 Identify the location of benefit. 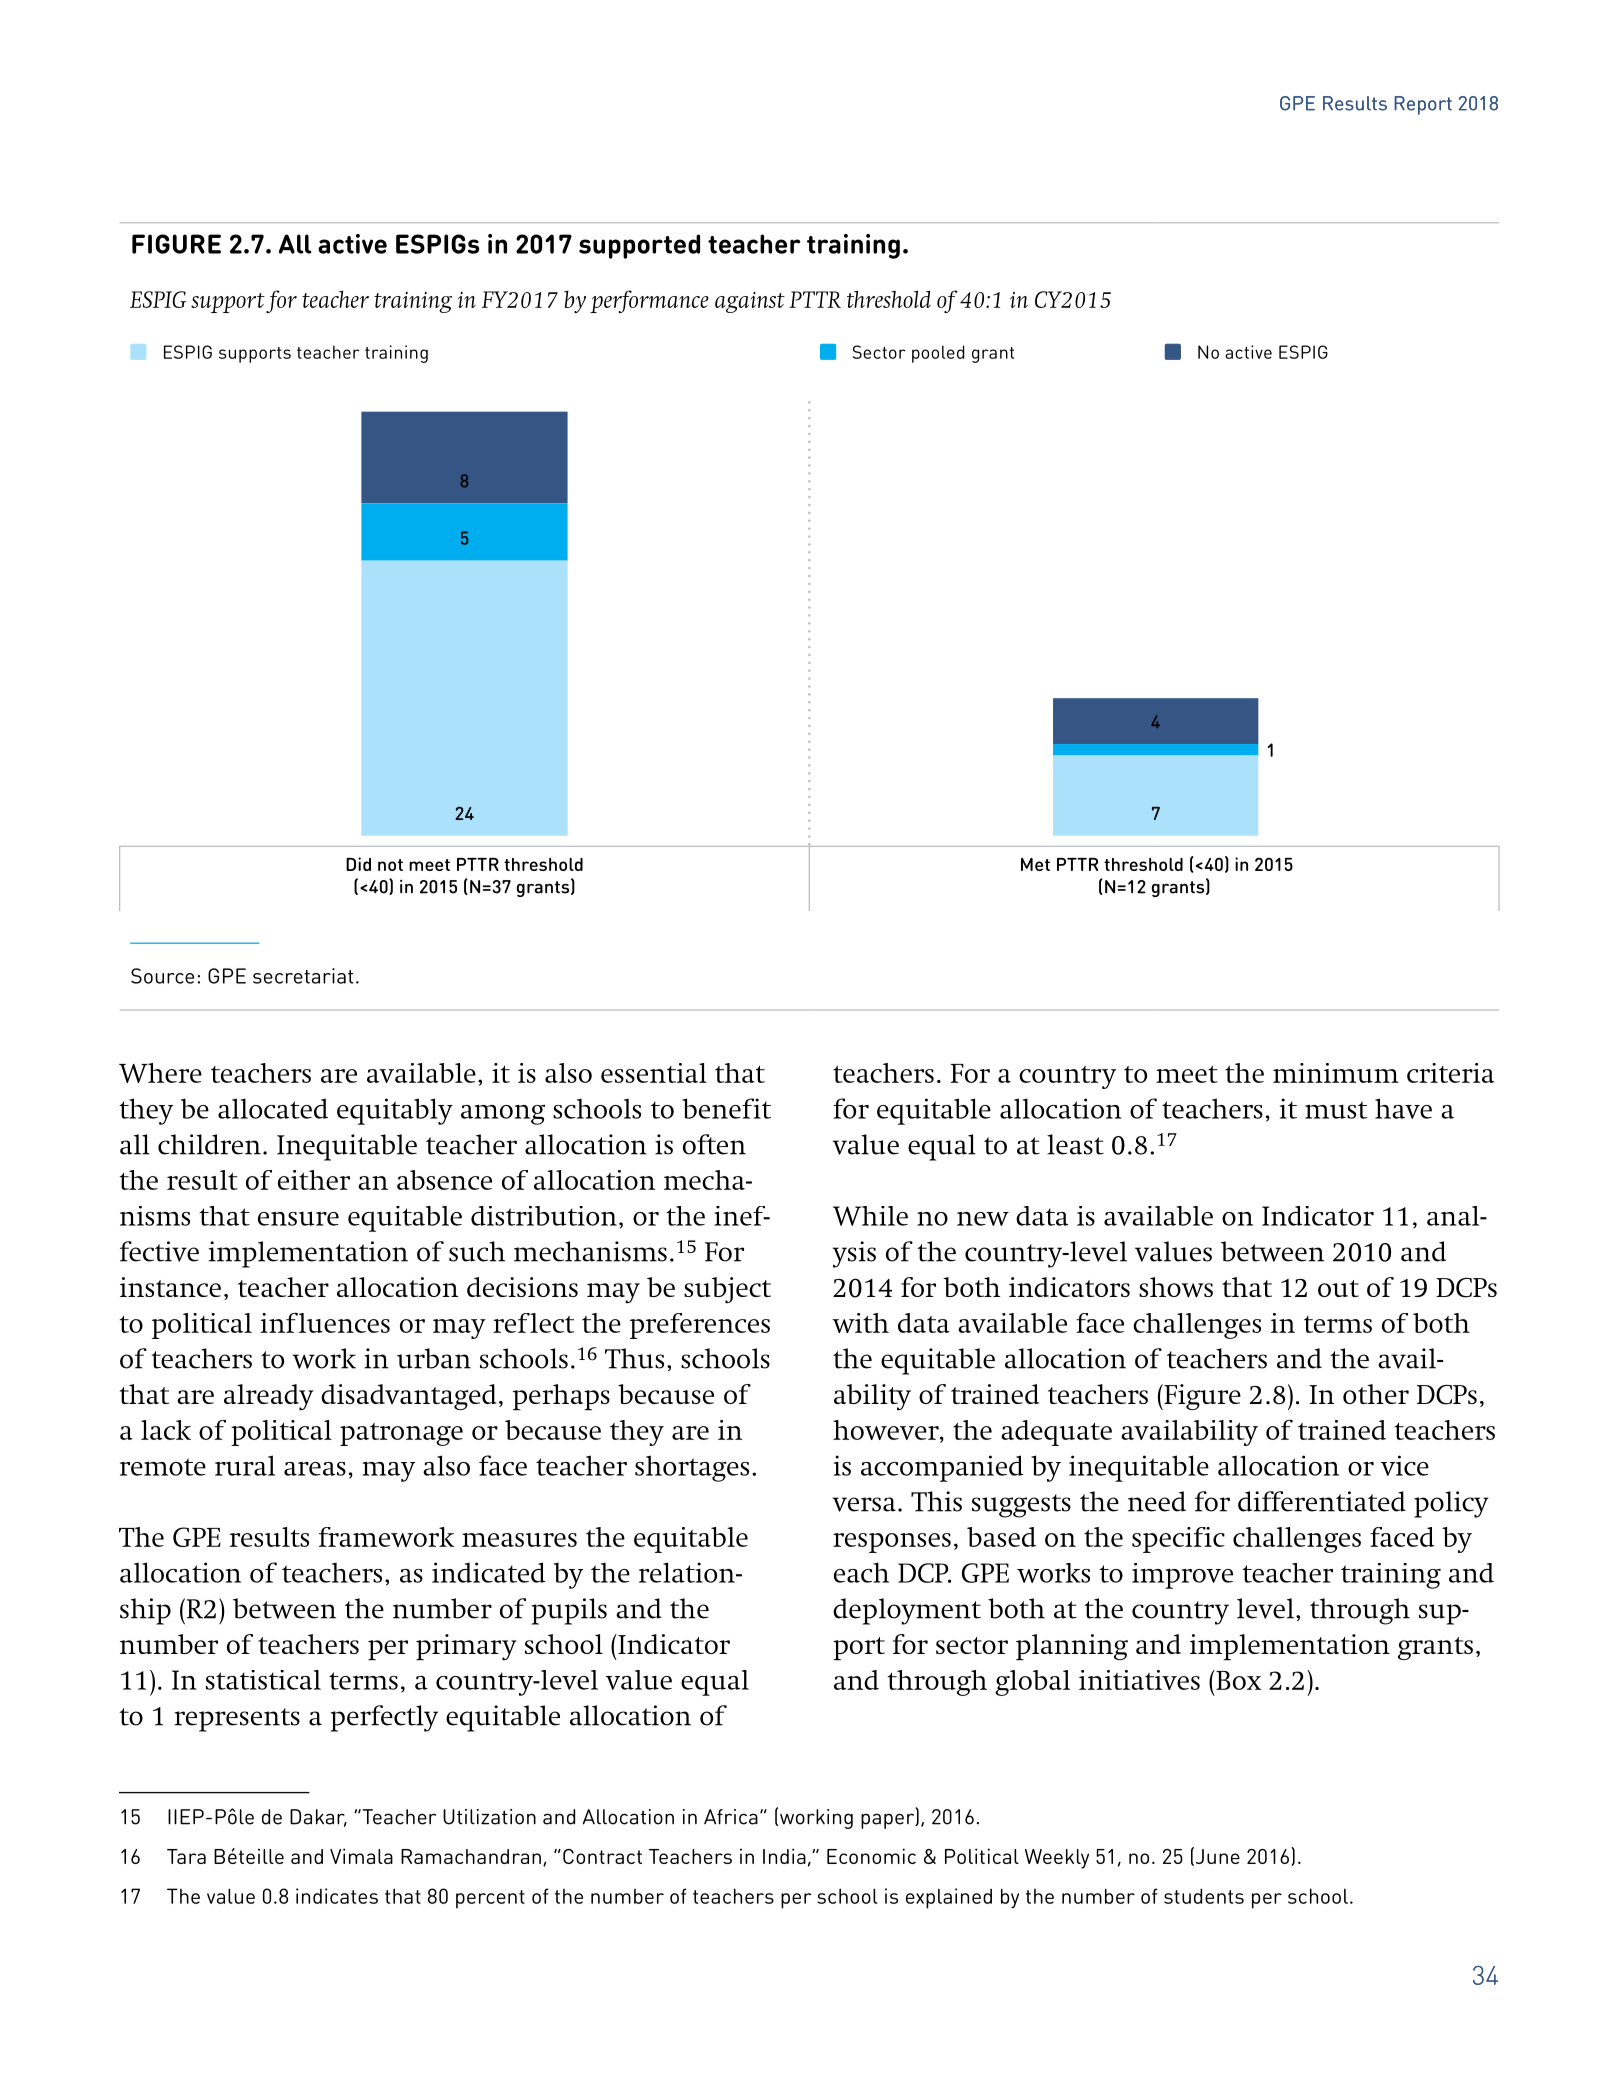
(726, 1108).
